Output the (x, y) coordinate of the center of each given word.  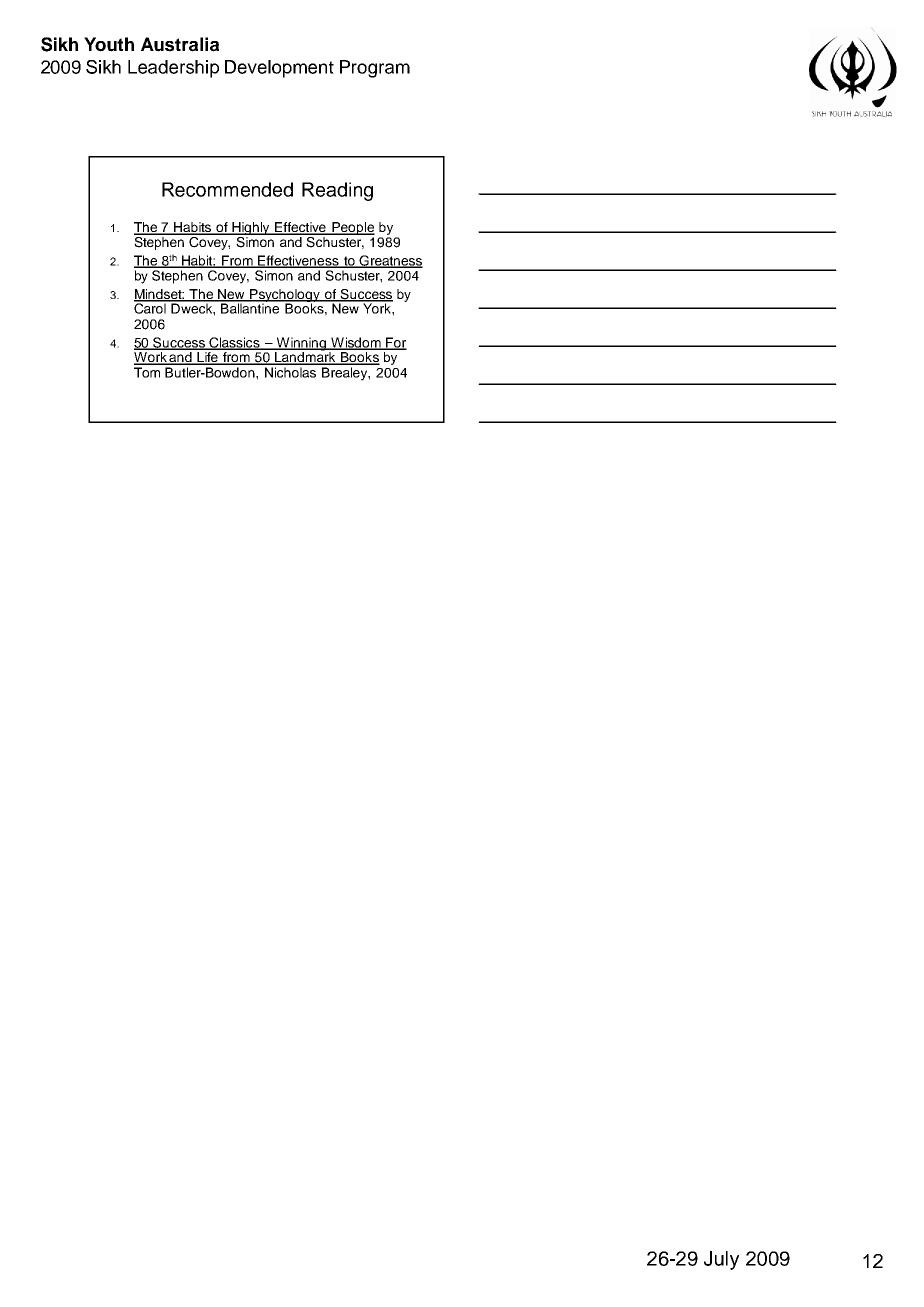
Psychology (285, 296)
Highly (251, 230)
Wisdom (356, 343)
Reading (337, 191)
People (352, 228)
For (395, 343)
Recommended (227, 189)
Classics (234, 343)
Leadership (173, 69)
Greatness (390, 261)
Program (375, 69)
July (721, 1260)
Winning (301, 345)
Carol (151, 307)
